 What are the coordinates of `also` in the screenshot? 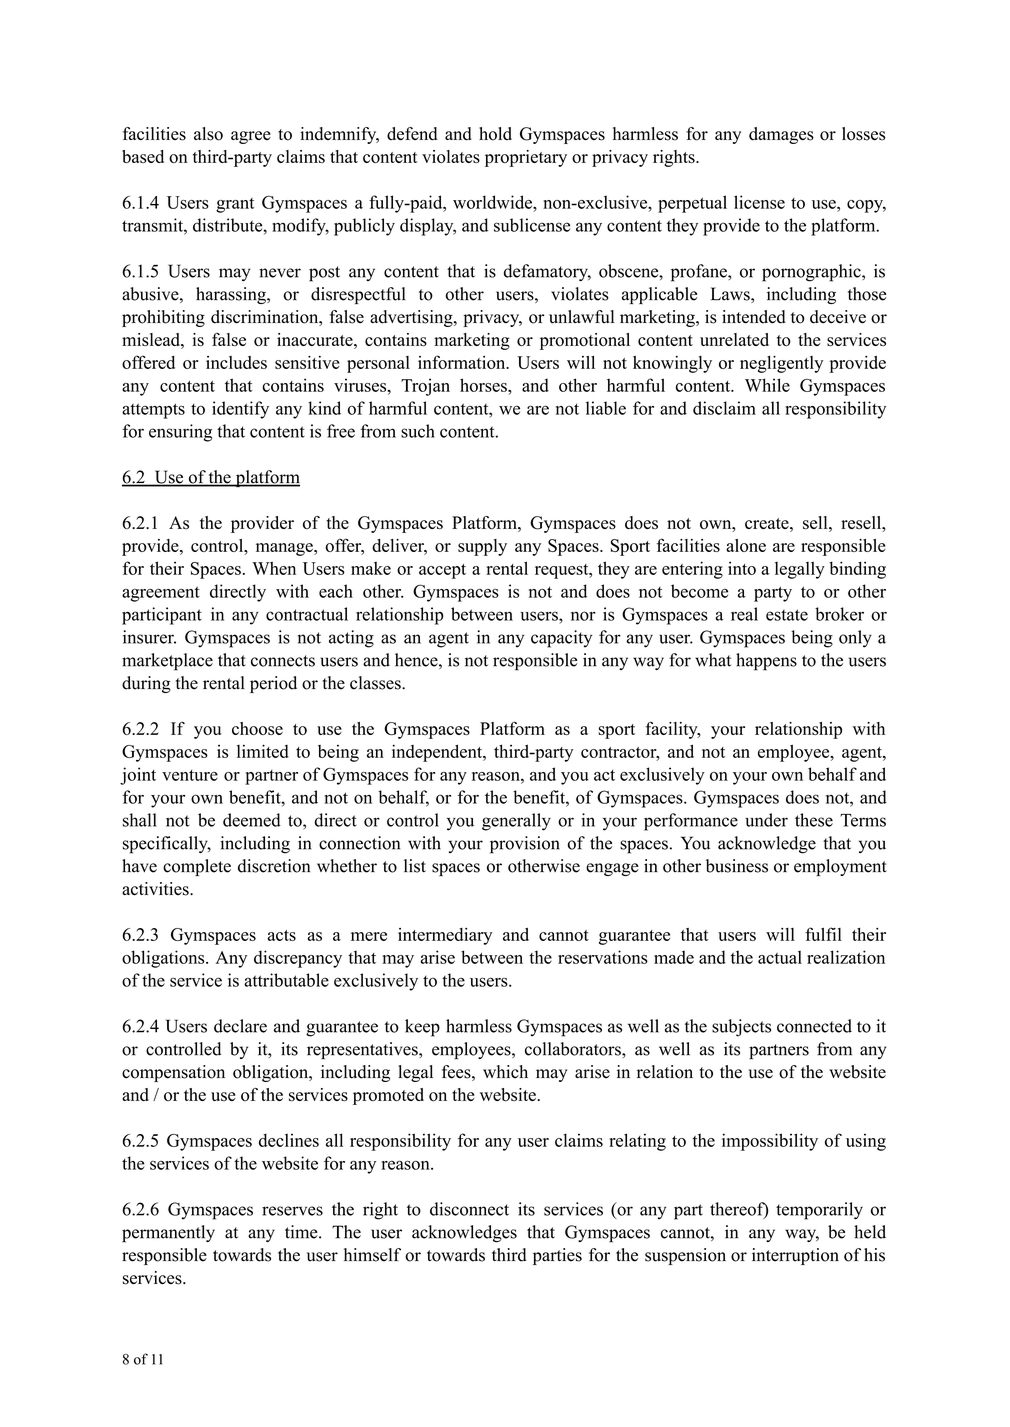 It's located at (208, 134).
